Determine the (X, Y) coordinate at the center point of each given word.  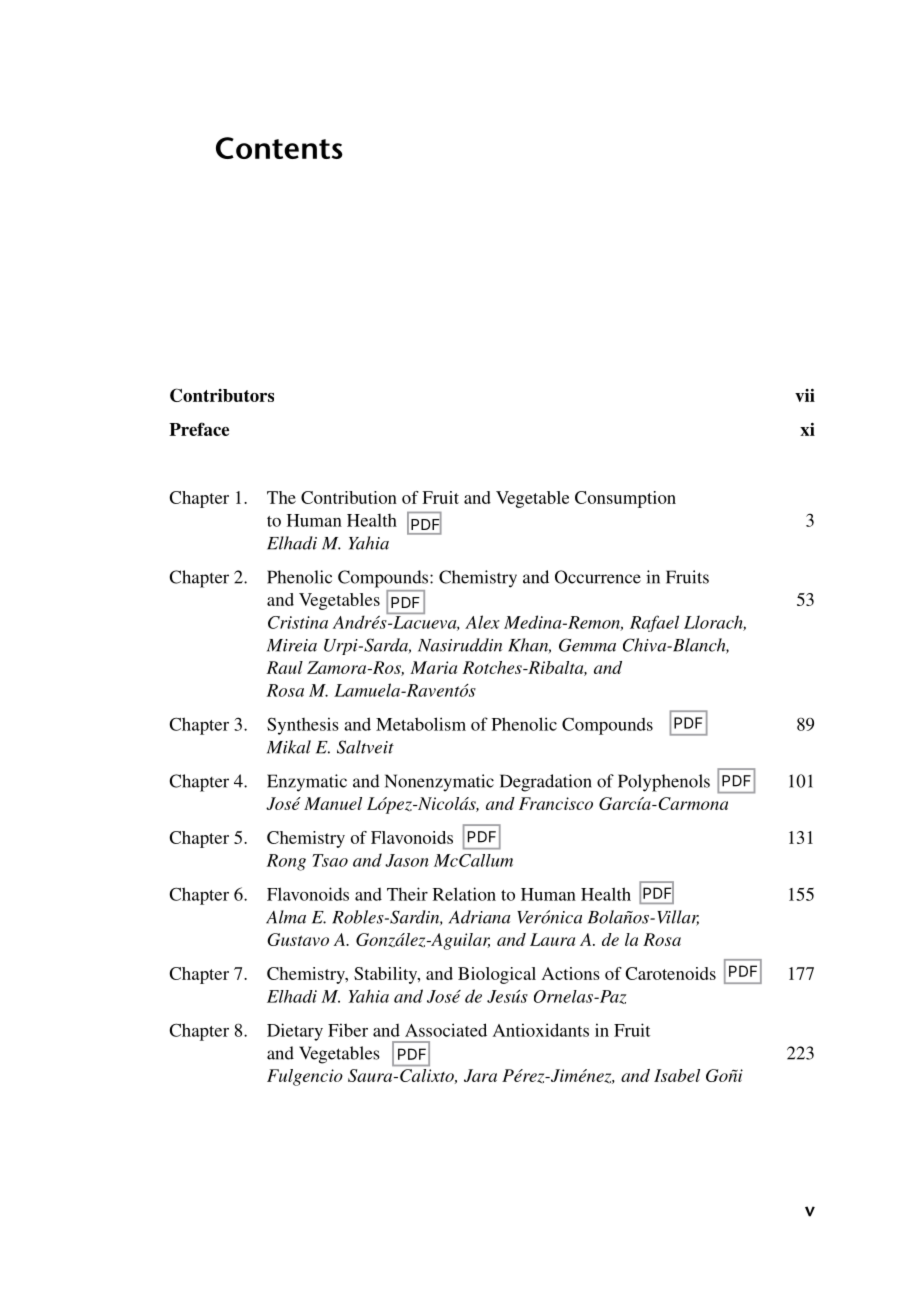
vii (805, 395)
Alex (482, 622)
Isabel (677, 1075)
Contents (279, 148)
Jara (480, 1075)
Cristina (298, 622)
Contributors (222, 395)
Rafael (654, 623)
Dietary (295, 1032)
